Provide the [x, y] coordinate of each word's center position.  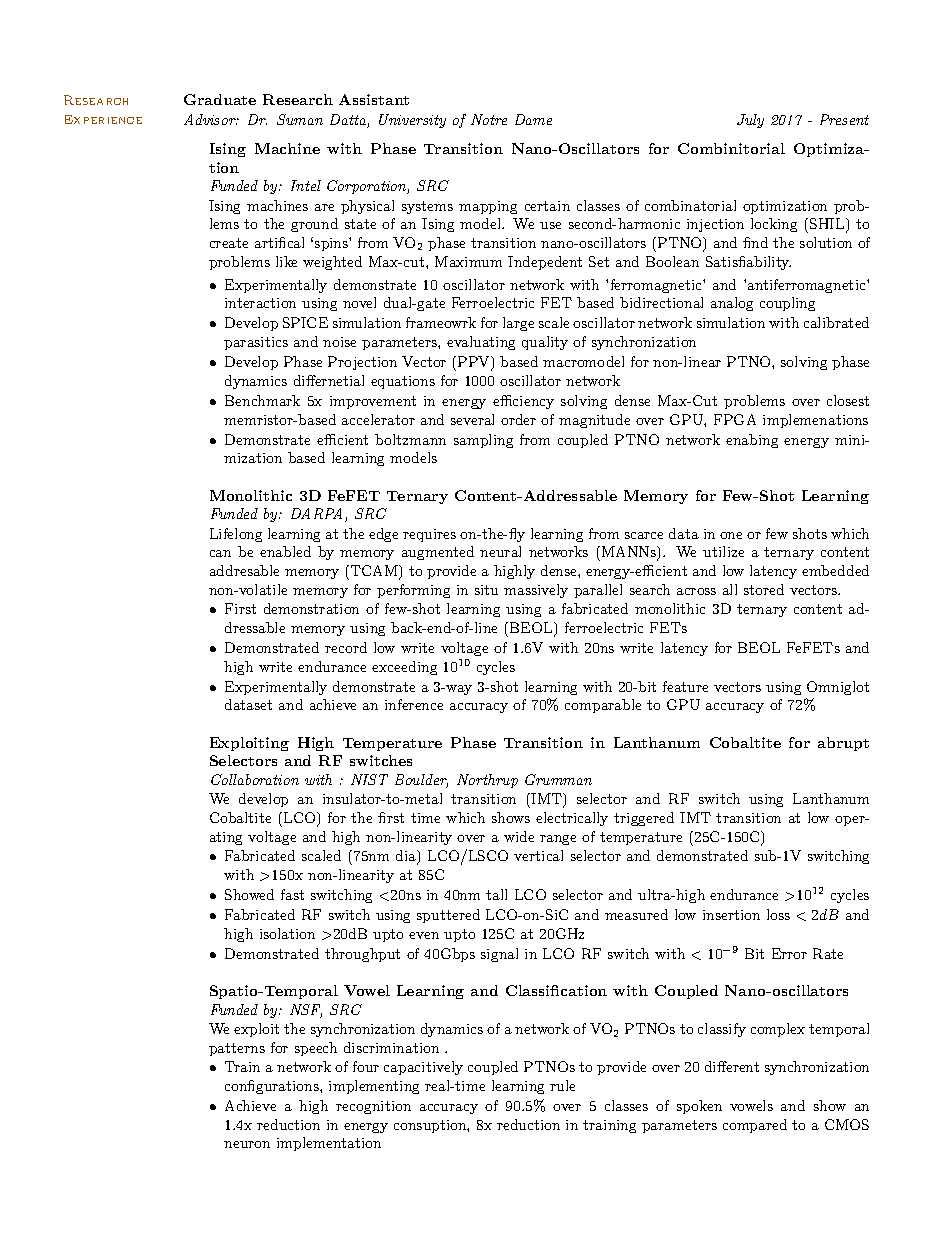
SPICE [305, 322]
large [518, 324]
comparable [603, 706]
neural [500, 551]
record [346, 647]
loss [778, 914]
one [731, 535]
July [750, 121]
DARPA [318, 515]
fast [292, 894]
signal [499, 955]
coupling [787, 304]
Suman [300, 119]
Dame [533, 119]
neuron [247, 1144]
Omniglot [838, 688]
